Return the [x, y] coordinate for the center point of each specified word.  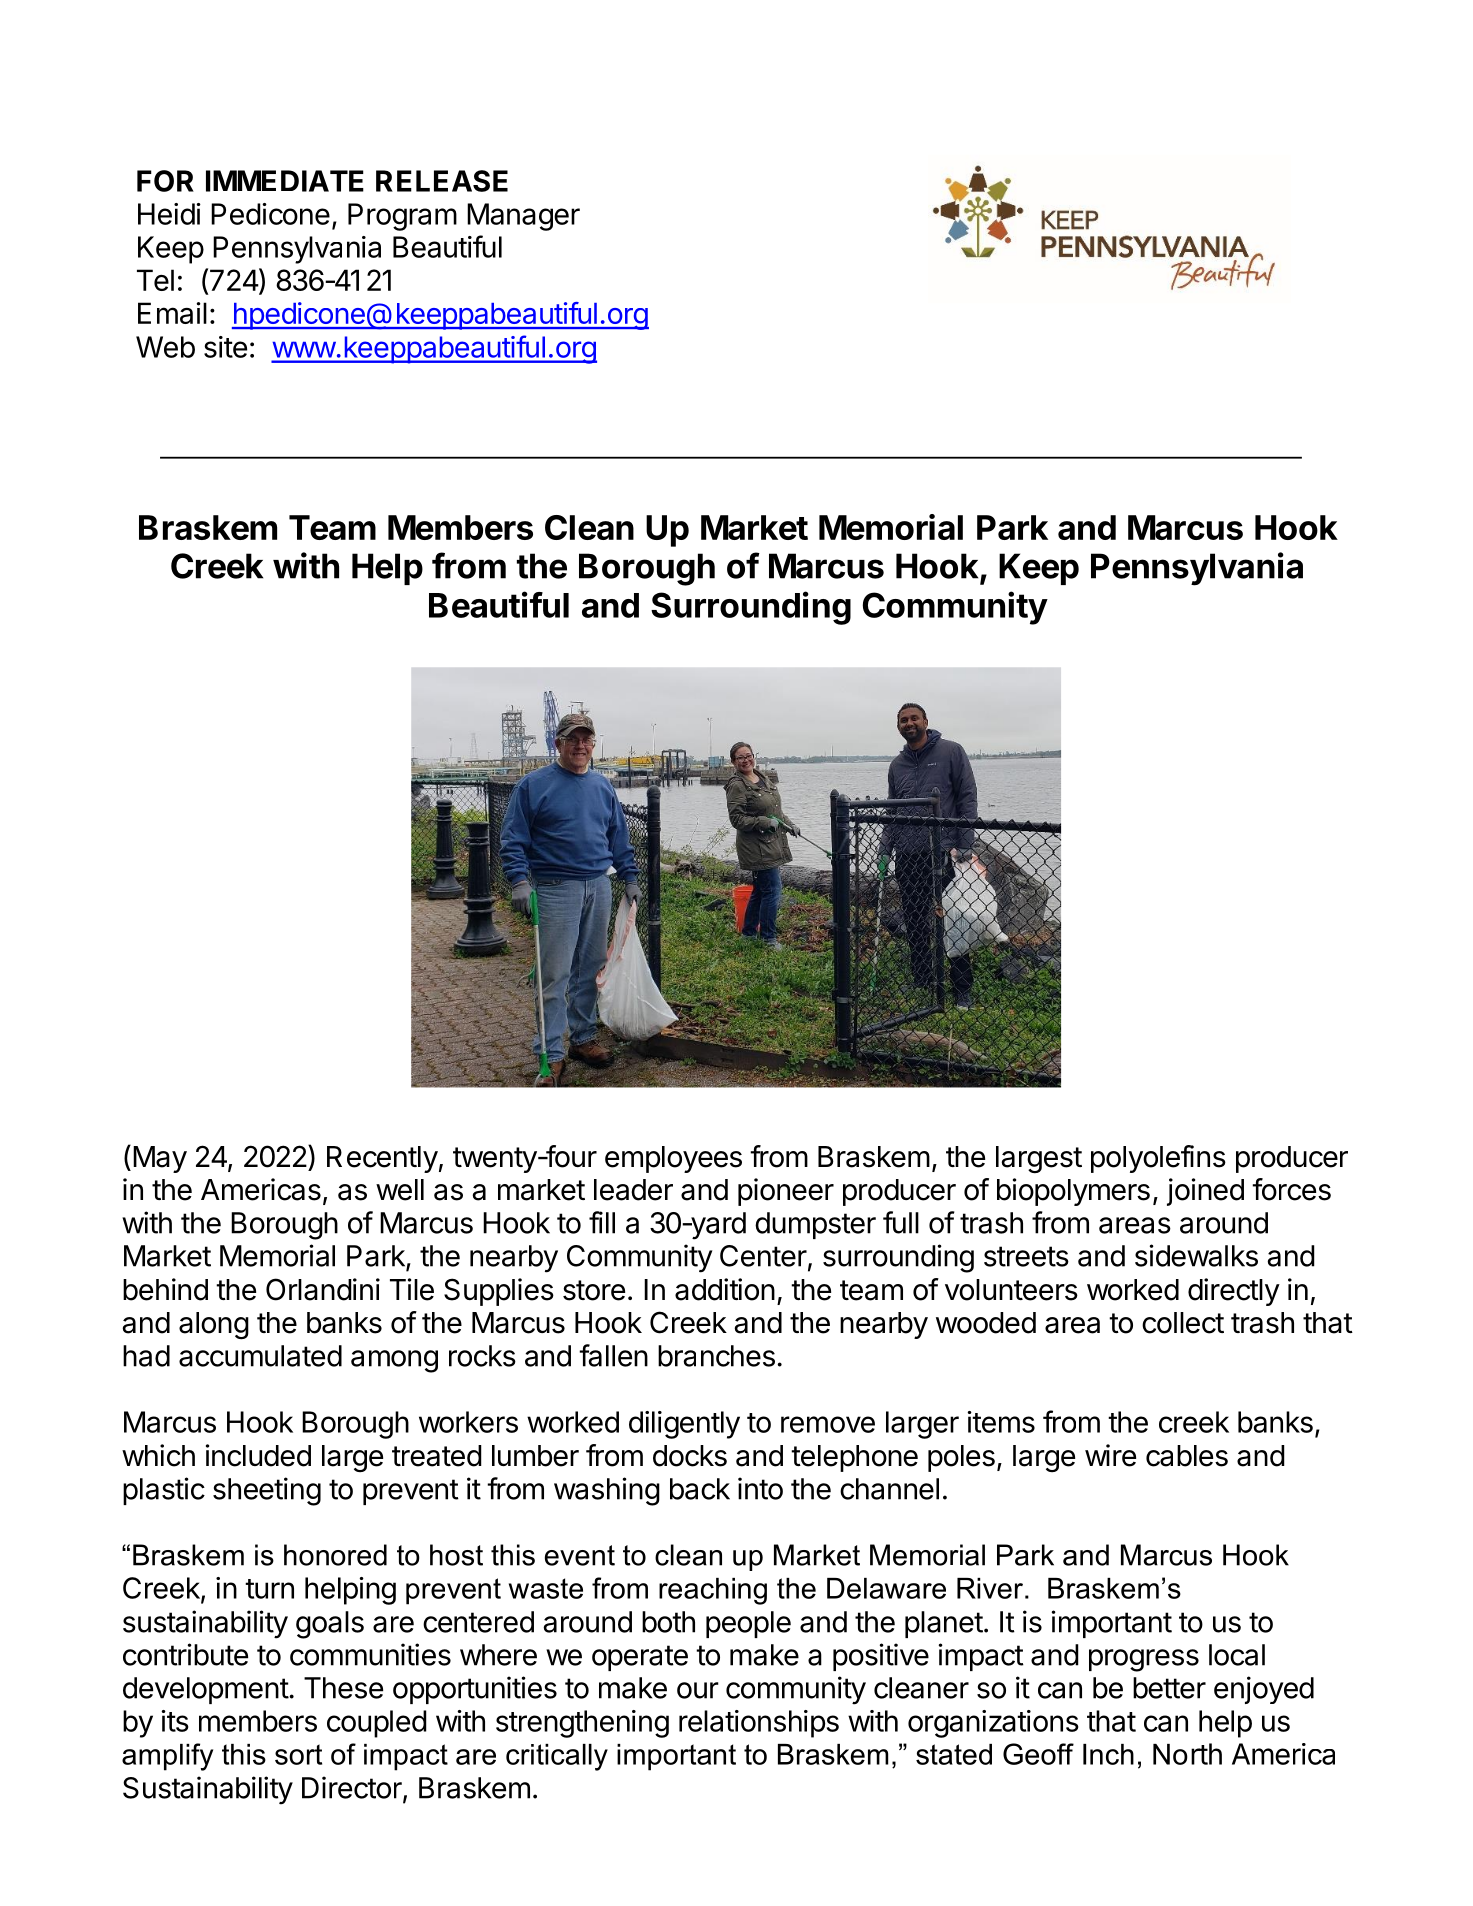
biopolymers [1073, 1192]
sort [298, 1754]
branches [716, 1356]
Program [402, 217]
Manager [523, 217]
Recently [382, 1159]
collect [1183, 1323]
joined [1205, 1192]
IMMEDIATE [285, 181]
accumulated [260, 1356]
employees [673, 1159]
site [225, 347]
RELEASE [442, 181]
